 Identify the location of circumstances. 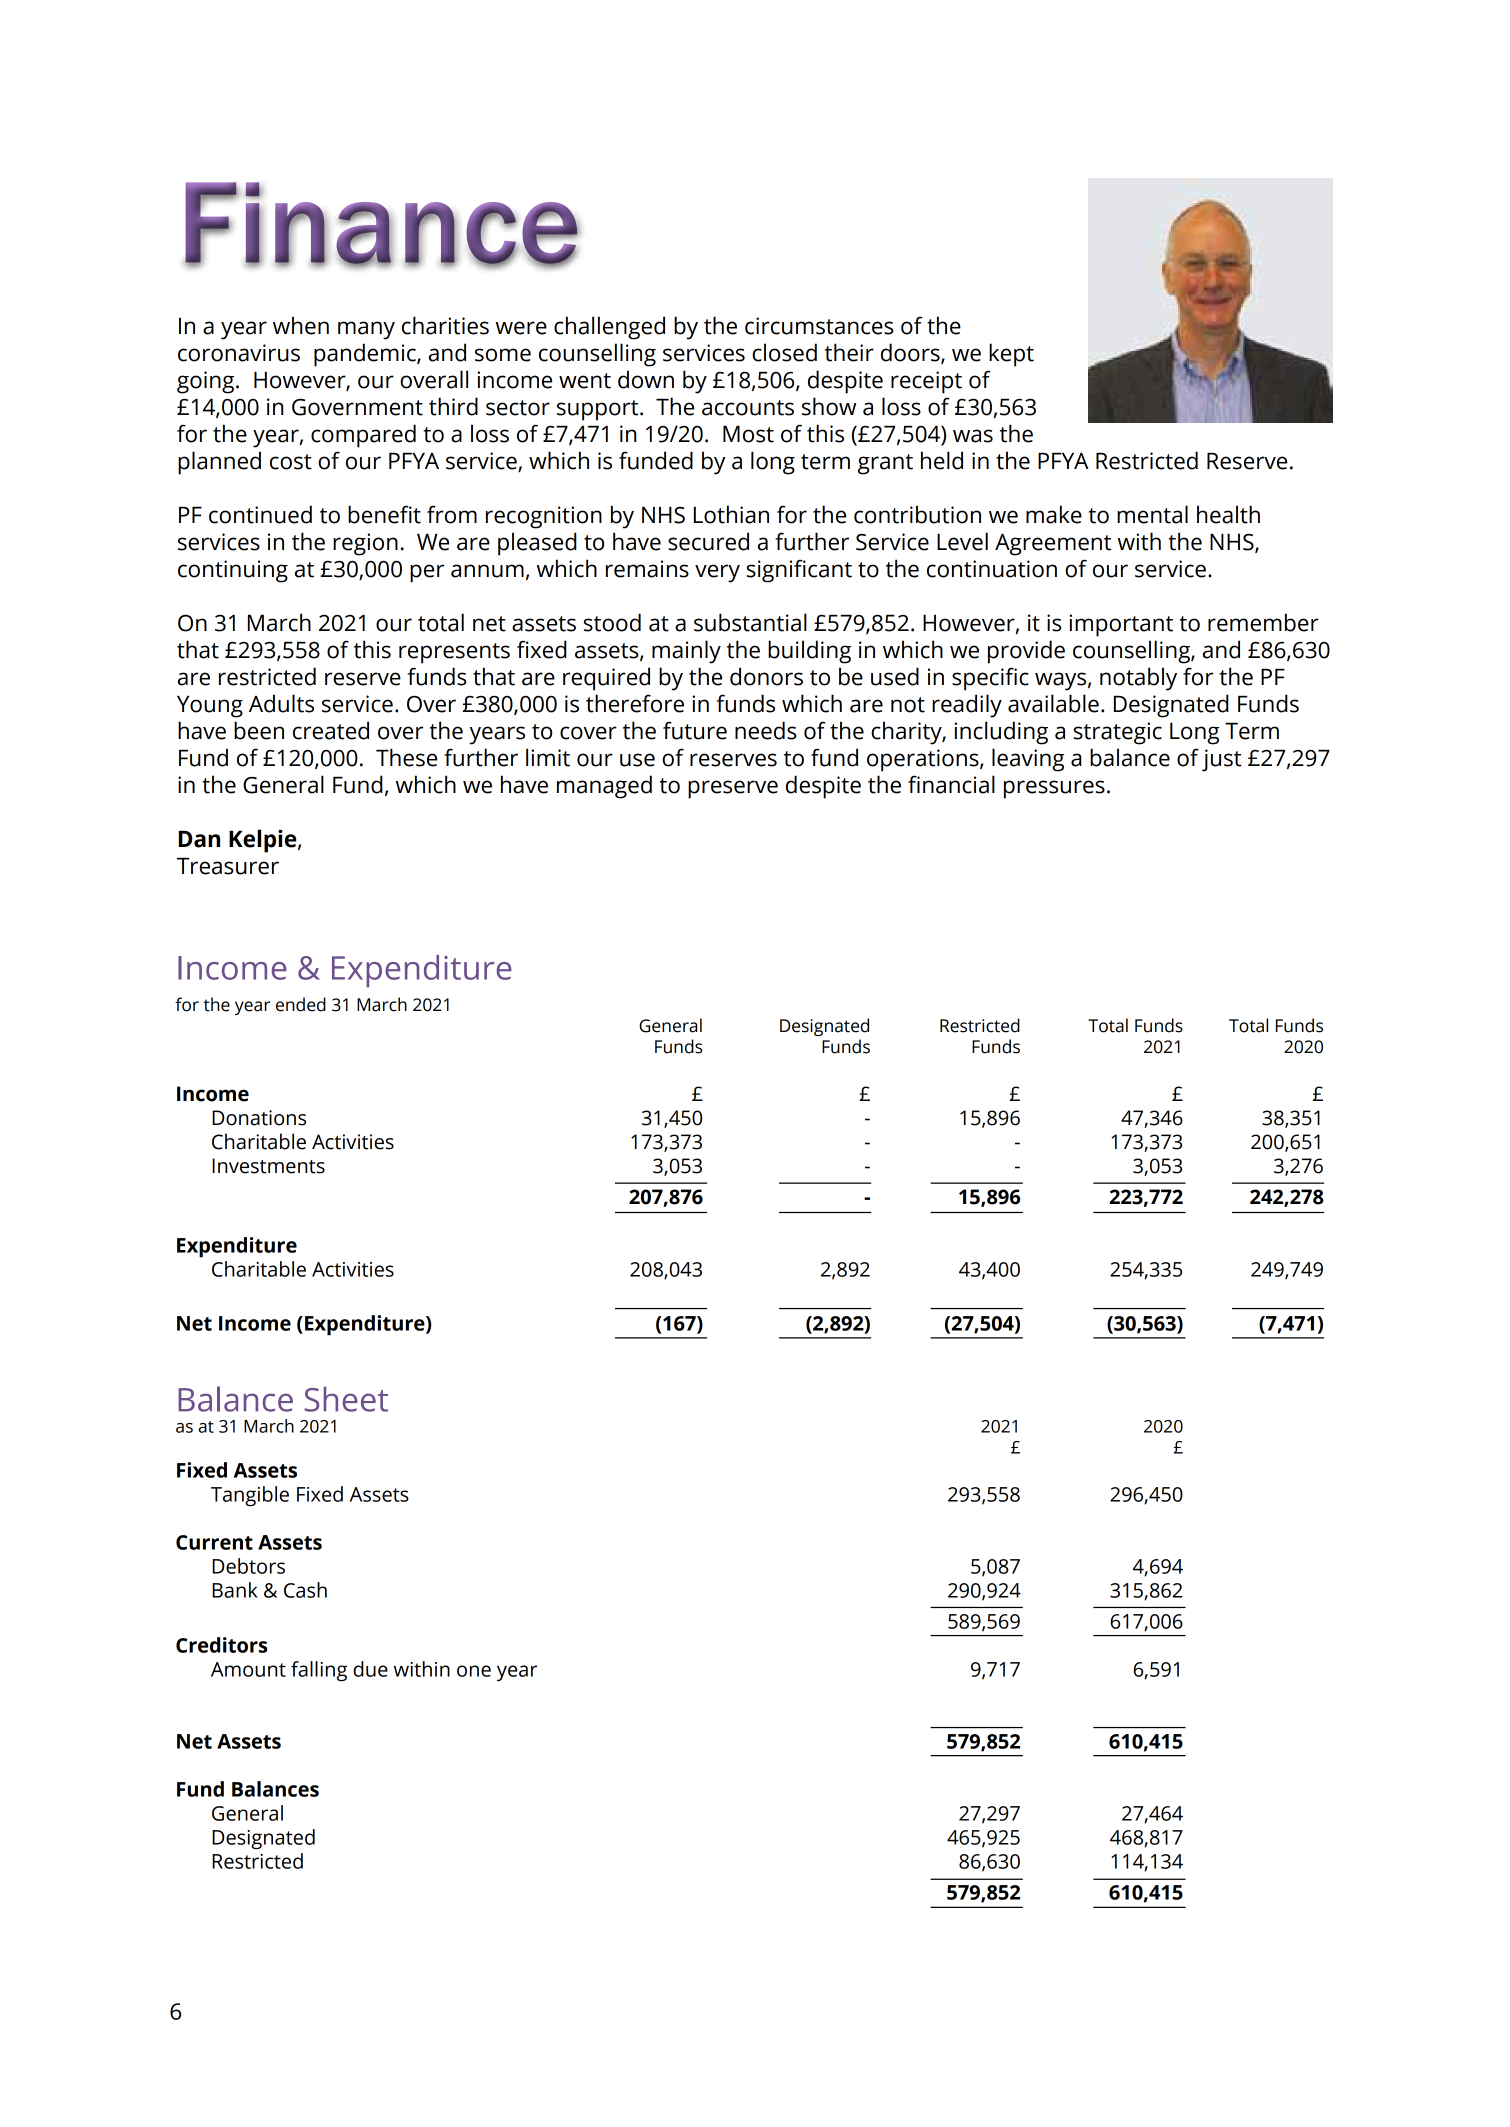
(819, 326).
